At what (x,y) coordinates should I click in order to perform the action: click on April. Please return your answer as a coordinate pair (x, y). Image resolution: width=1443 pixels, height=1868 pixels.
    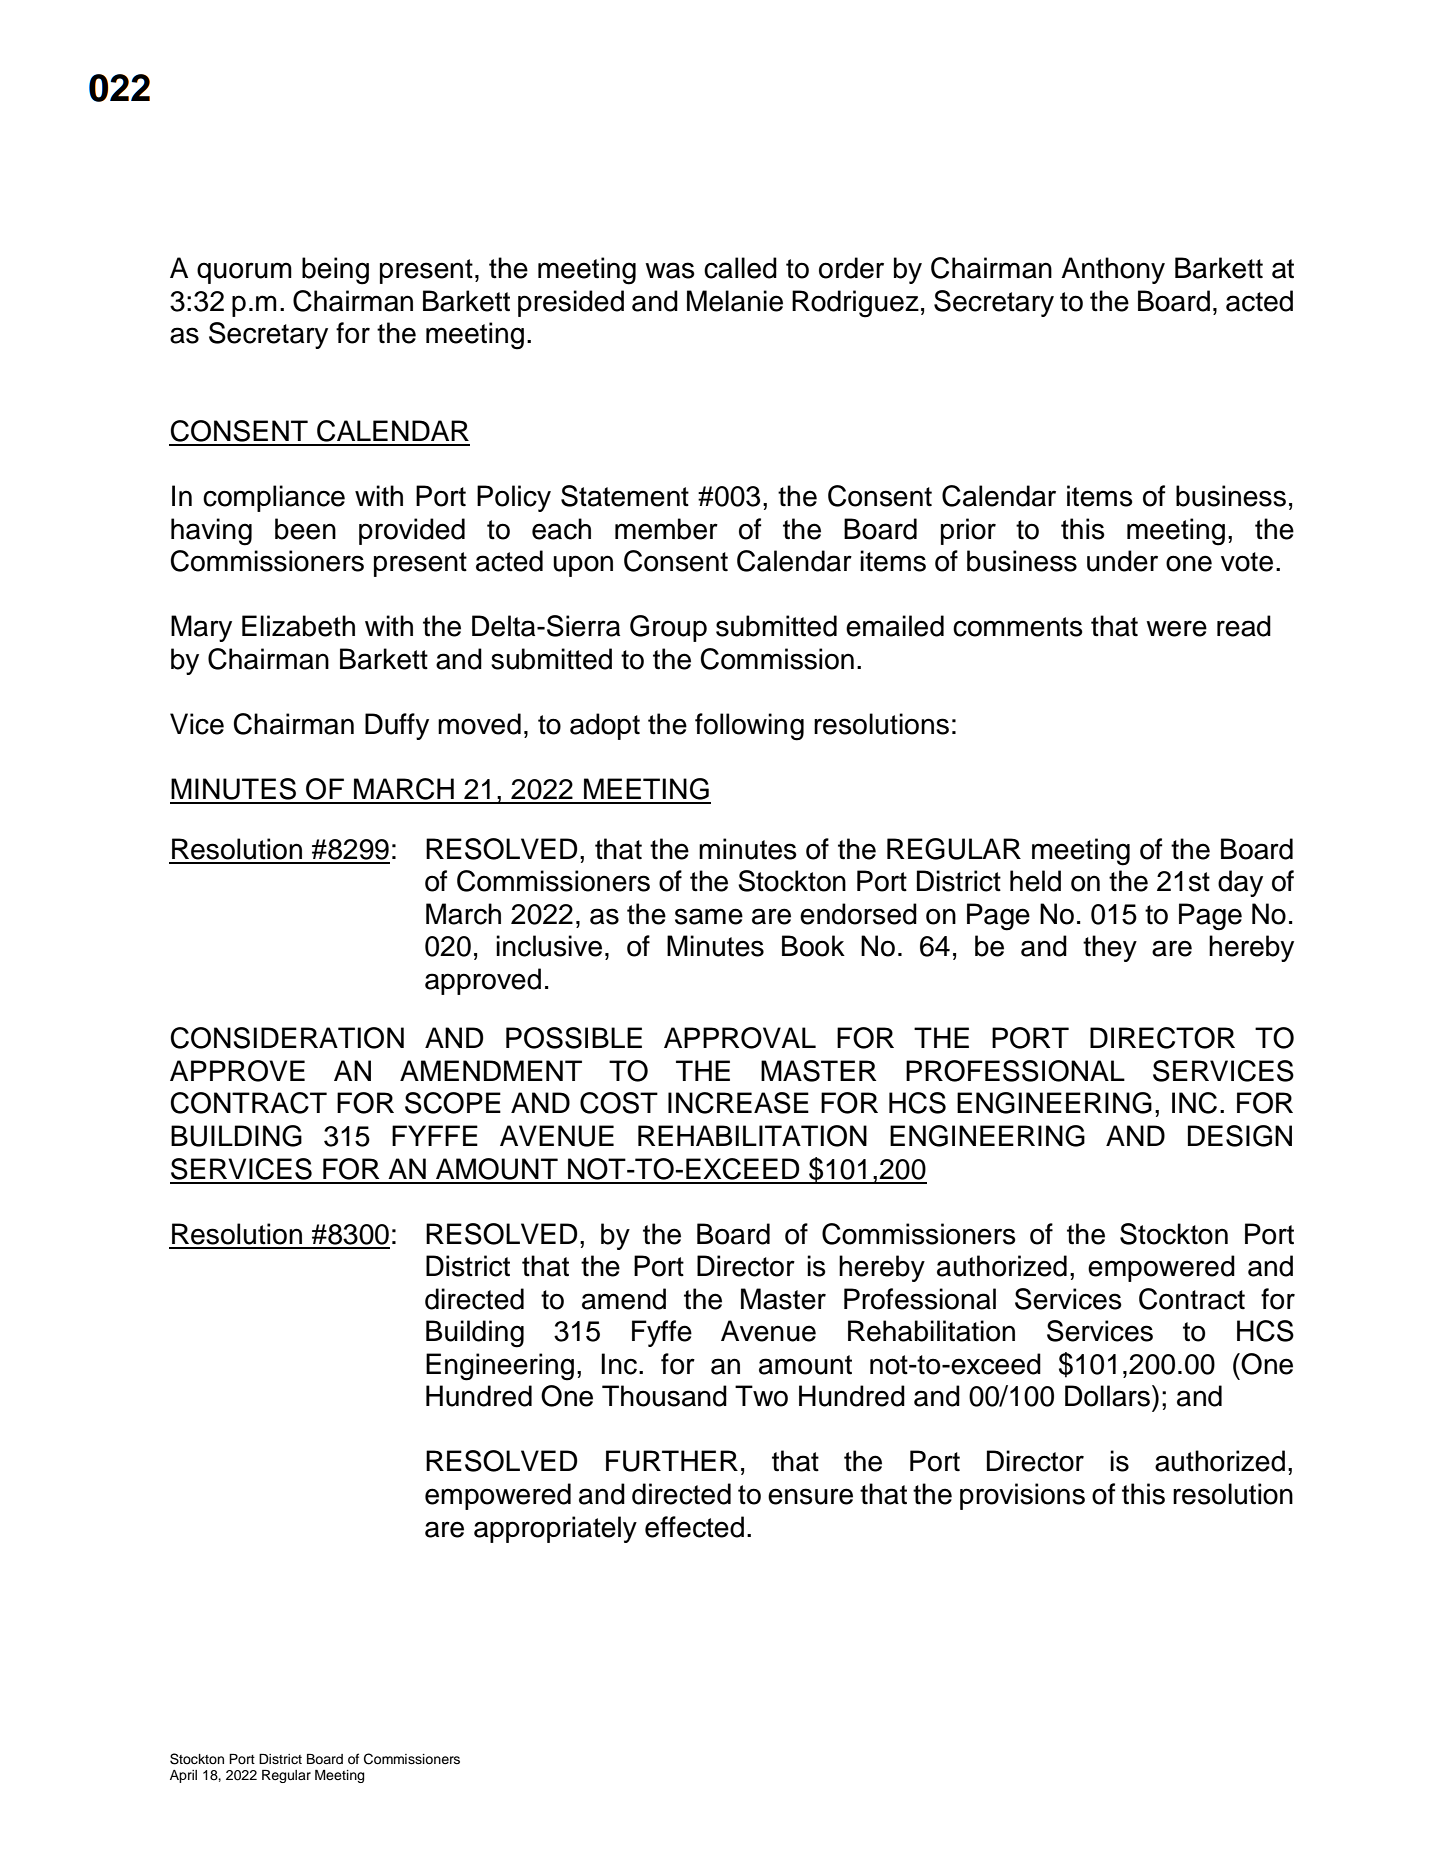
    Looking at the image, I should click on (183, 1776).
